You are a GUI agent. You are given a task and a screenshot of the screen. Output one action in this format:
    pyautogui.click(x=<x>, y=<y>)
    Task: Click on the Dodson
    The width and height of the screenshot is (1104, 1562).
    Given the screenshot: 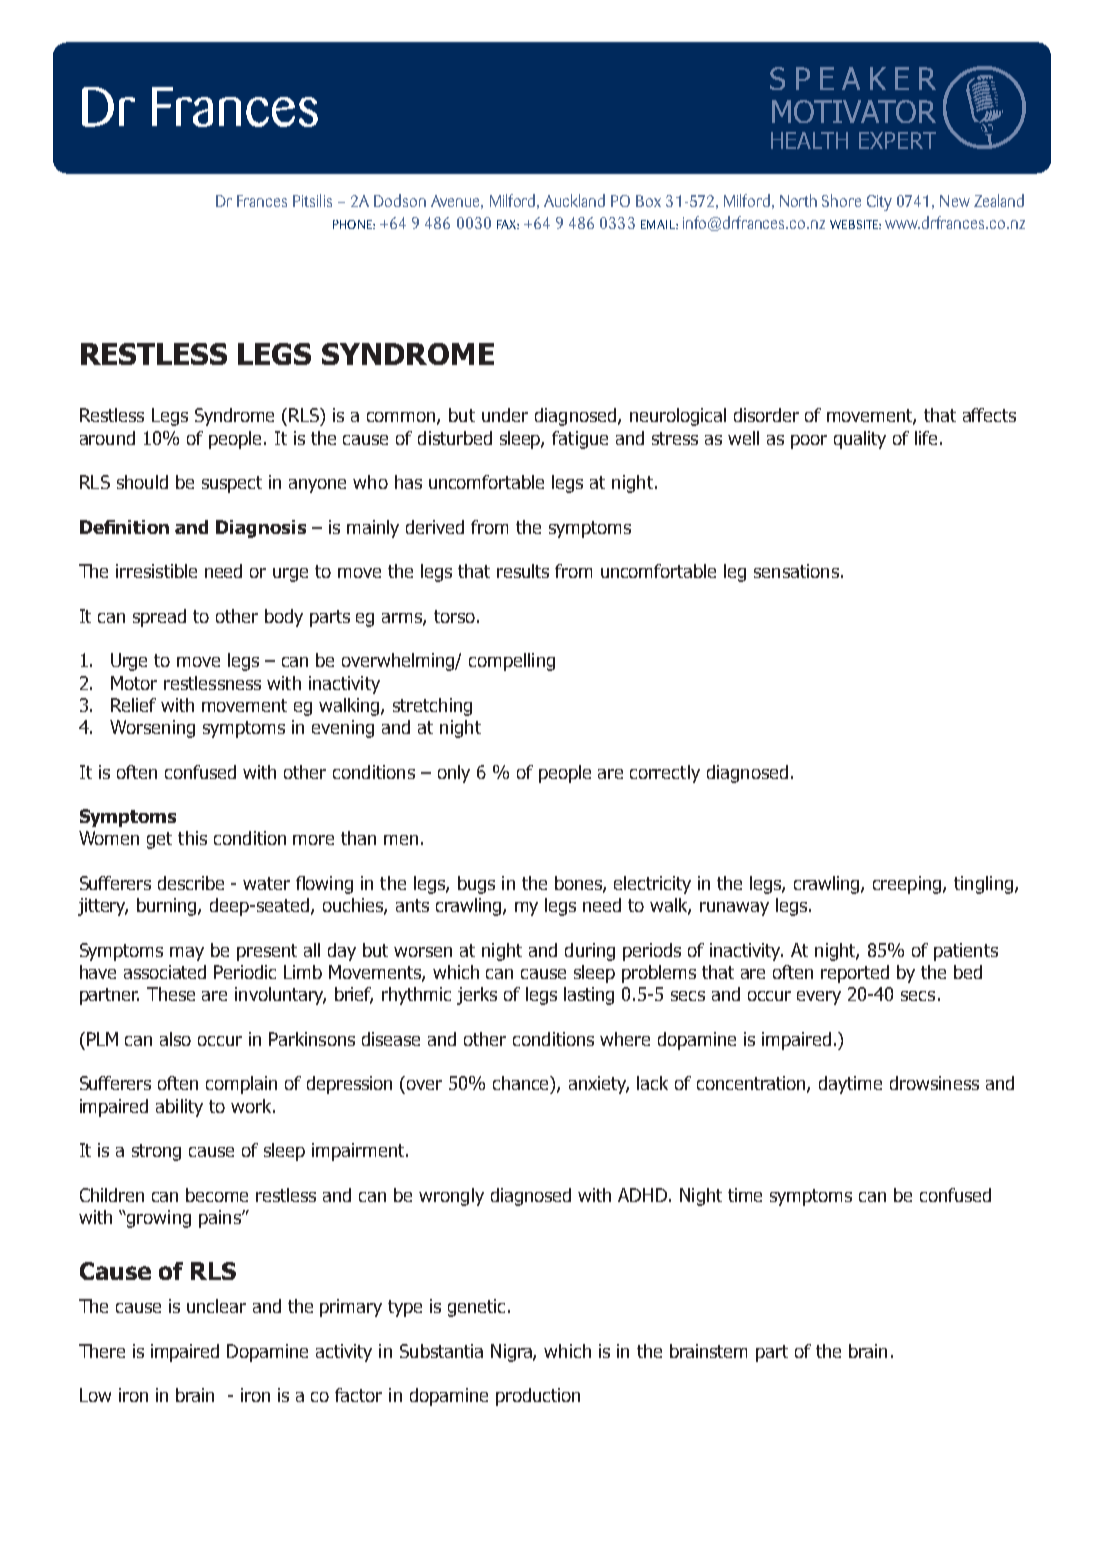 What is the action you would take?
    pyautogui.click(x=400, y=200)
